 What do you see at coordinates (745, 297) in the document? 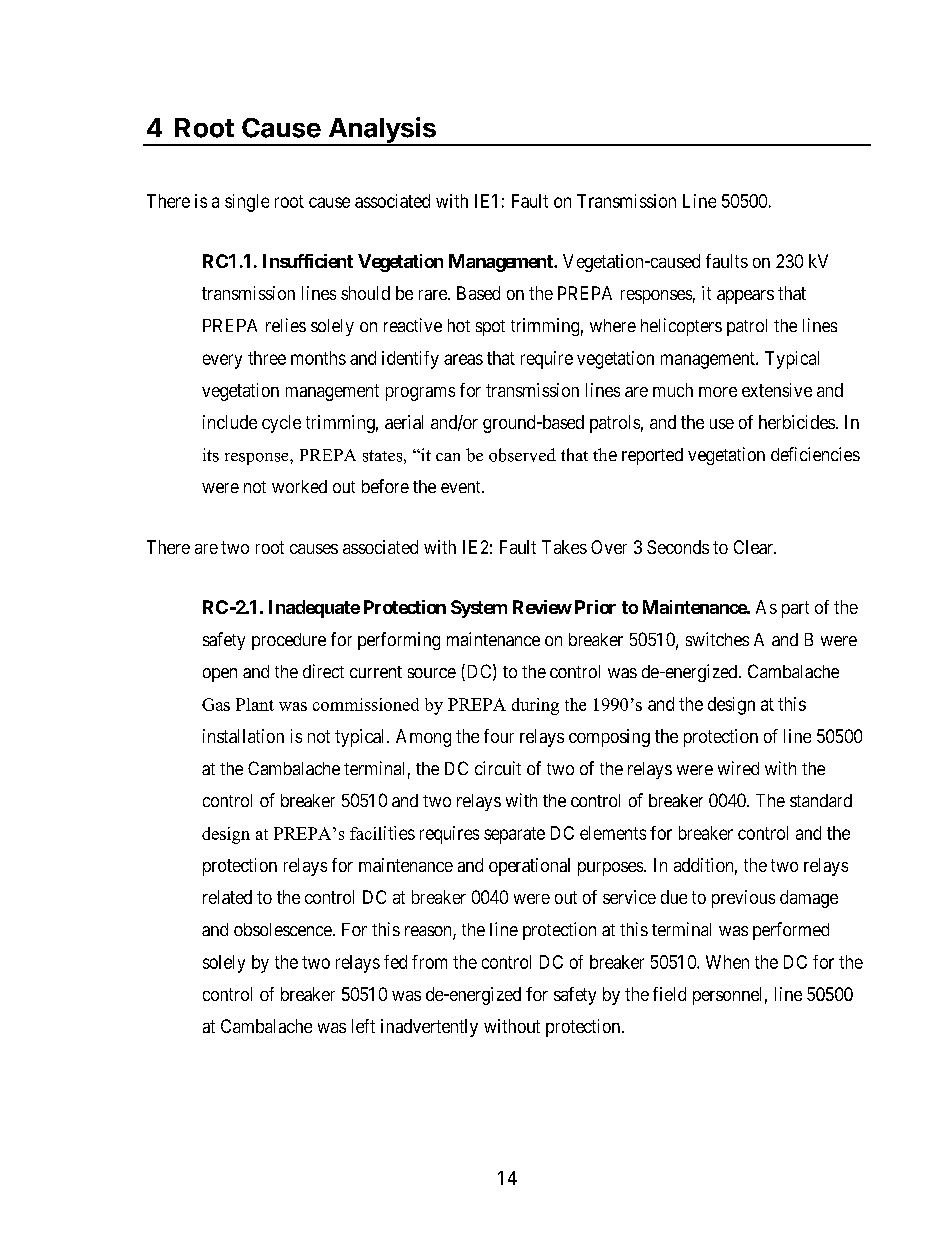
I see `appears` at bounding box center [745, 297].
